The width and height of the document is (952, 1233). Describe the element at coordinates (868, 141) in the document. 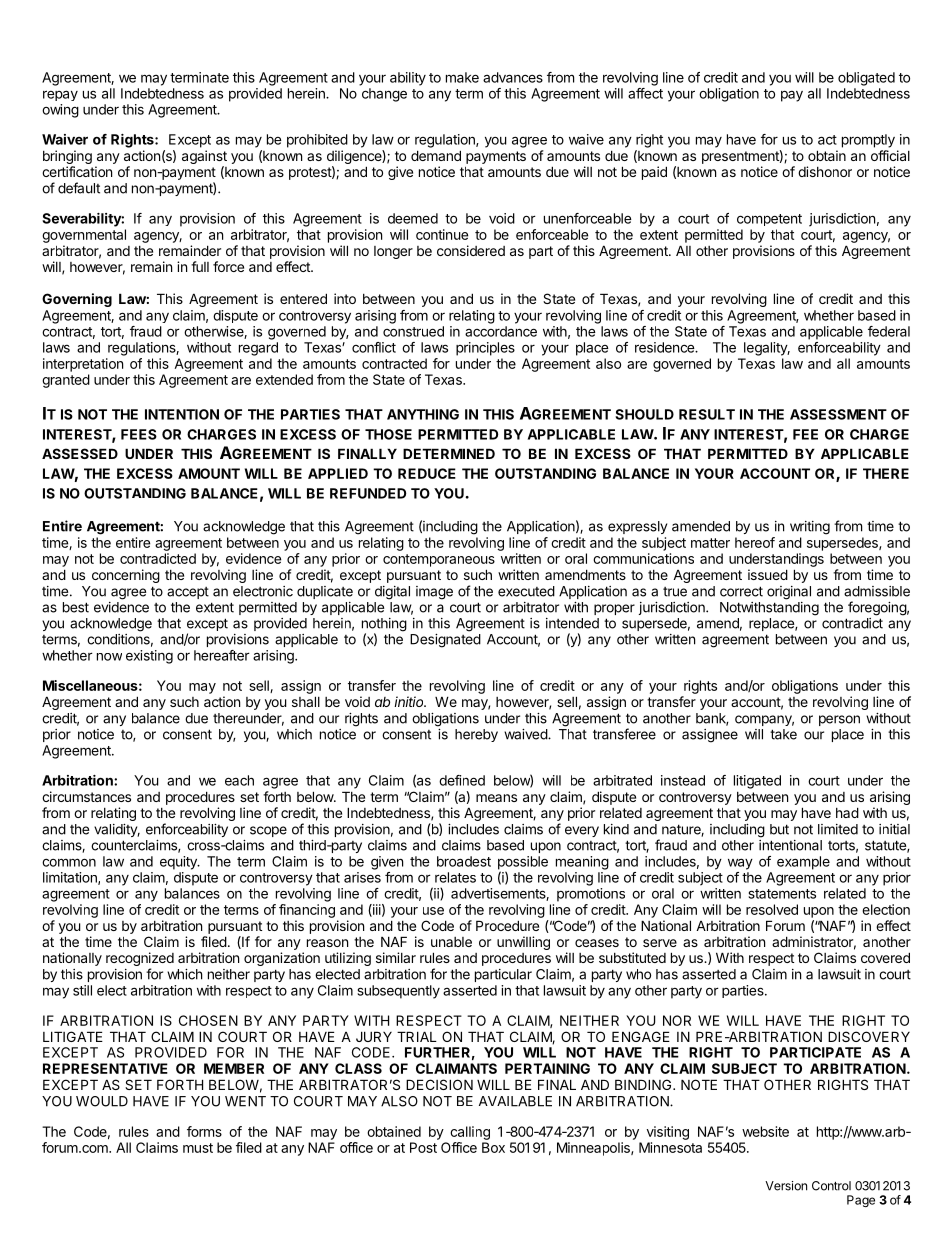

I see `promptly` at that location.
